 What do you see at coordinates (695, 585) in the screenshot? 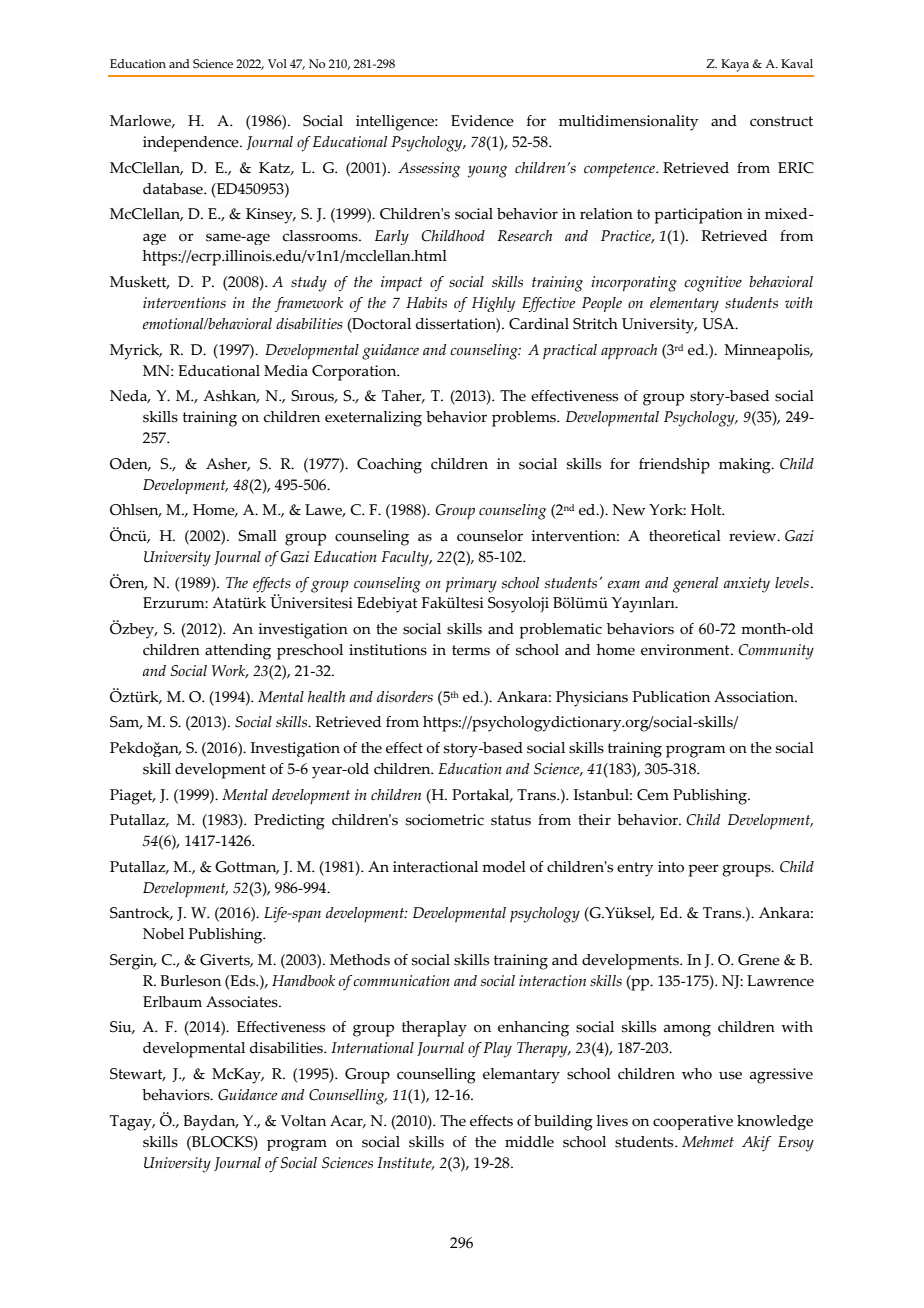
I see `general` at bounding box center [695, 585].
